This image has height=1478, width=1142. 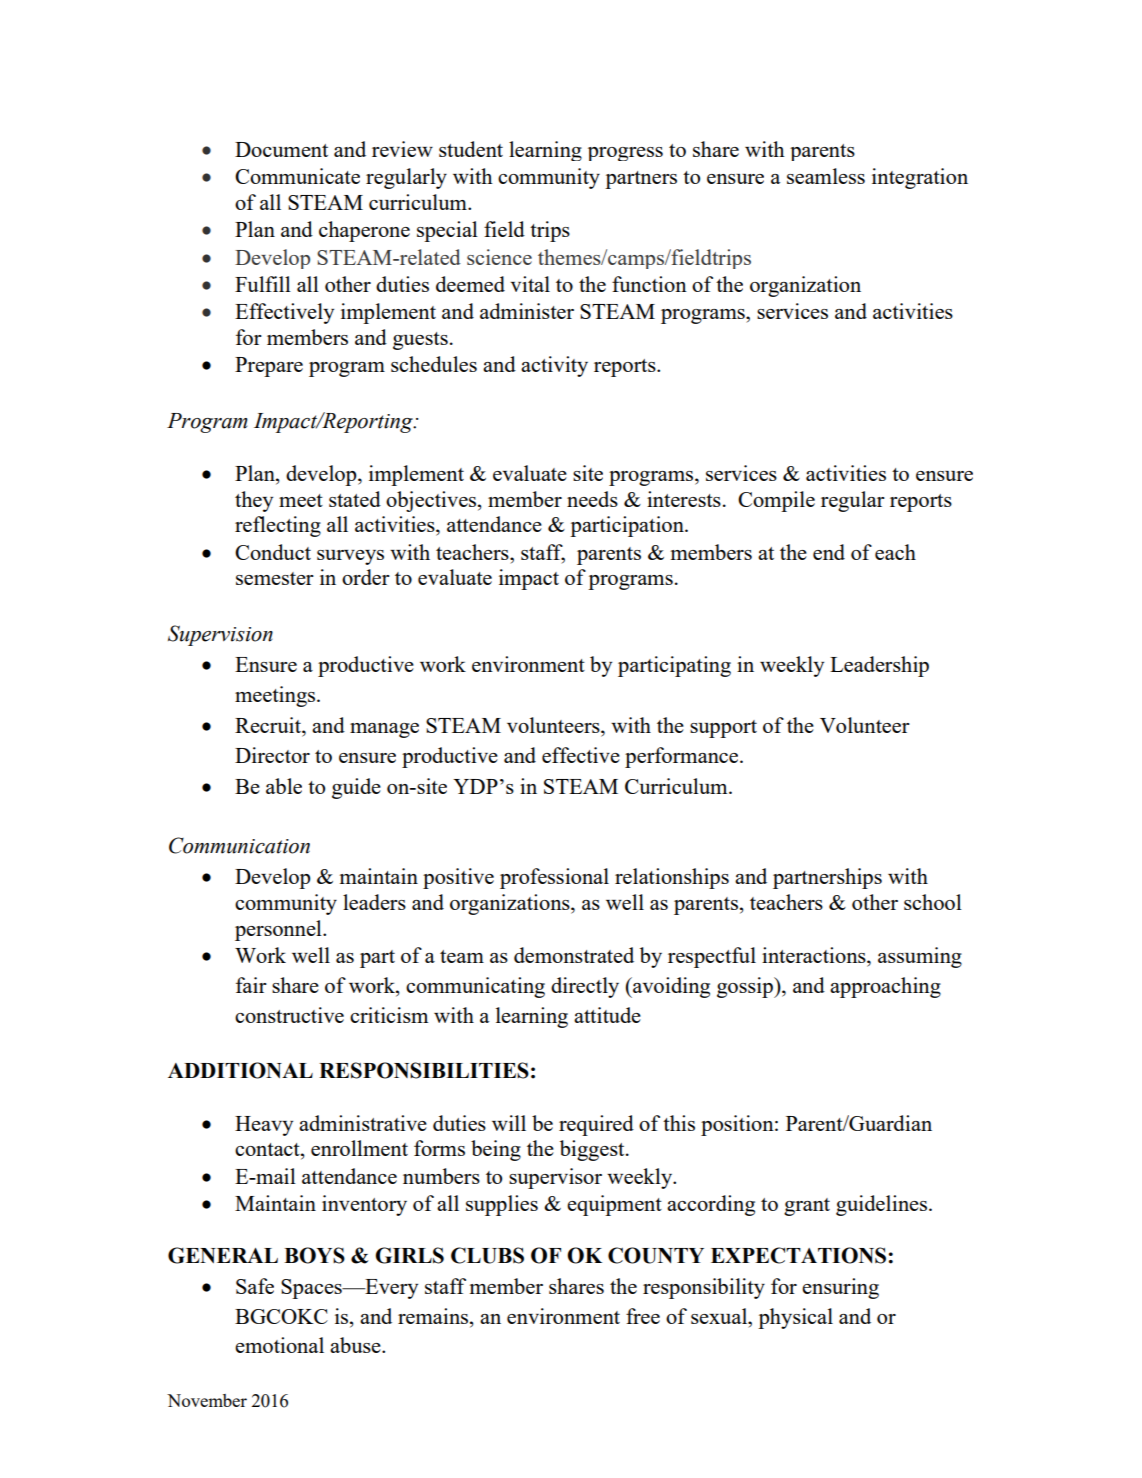 I want to click on emotional, so click(x=279, y=1345).
